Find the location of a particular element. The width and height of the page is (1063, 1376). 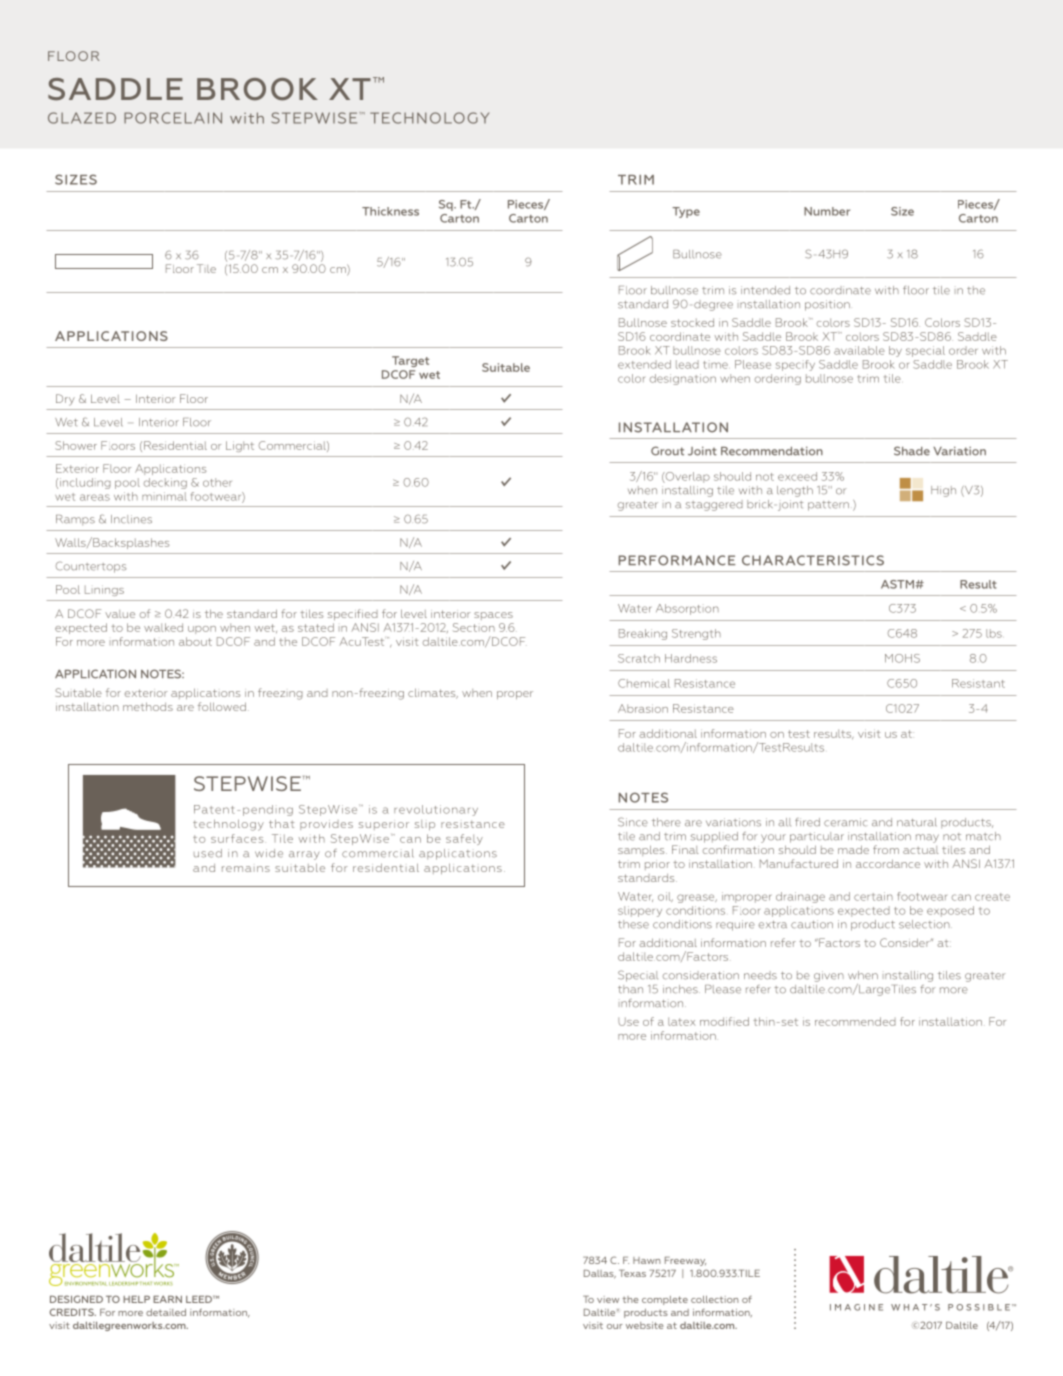

PORCELAIN is located at coordinates (173, 118).
